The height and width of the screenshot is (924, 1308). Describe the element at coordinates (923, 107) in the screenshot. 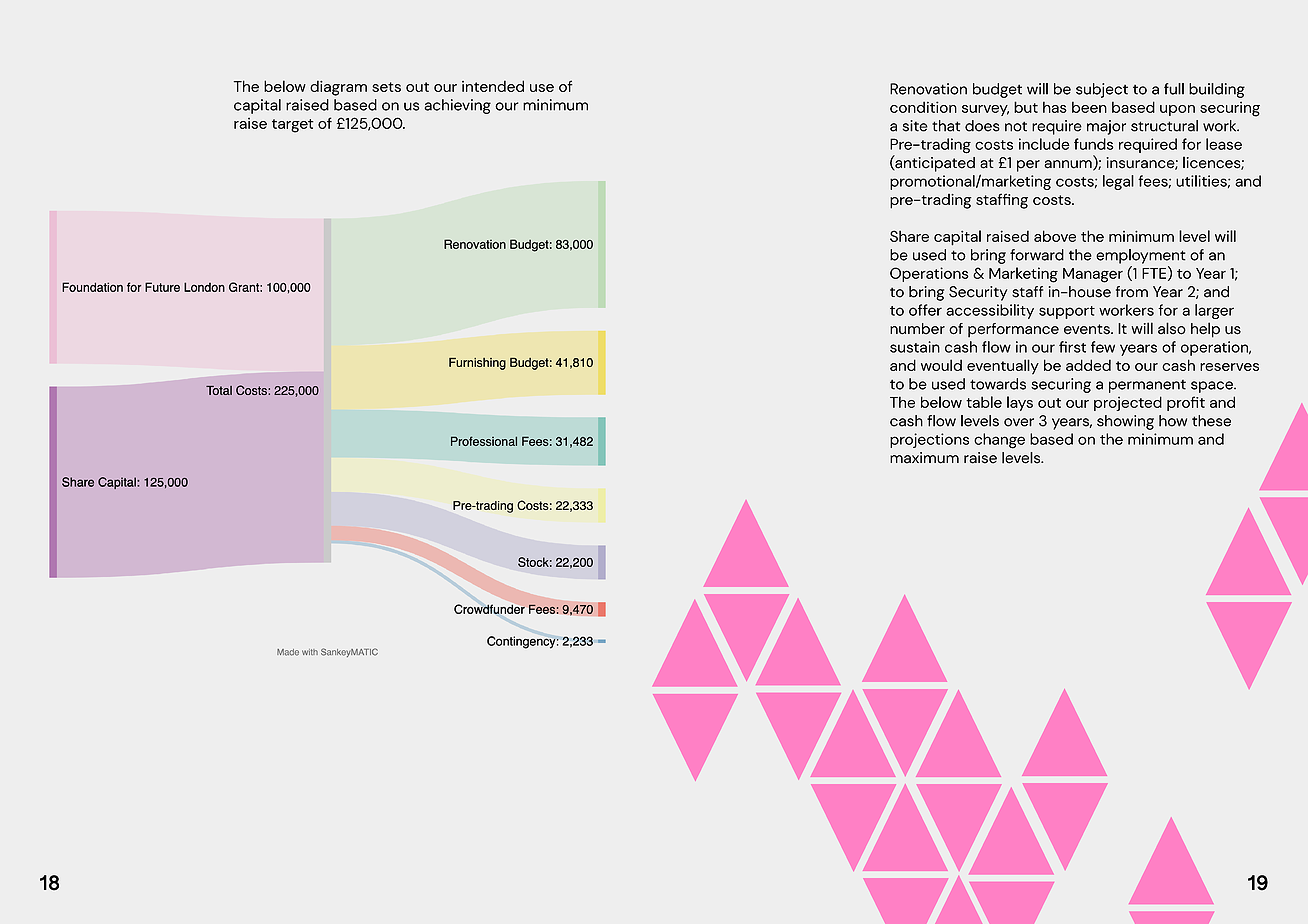

I see `condition` at that location.
